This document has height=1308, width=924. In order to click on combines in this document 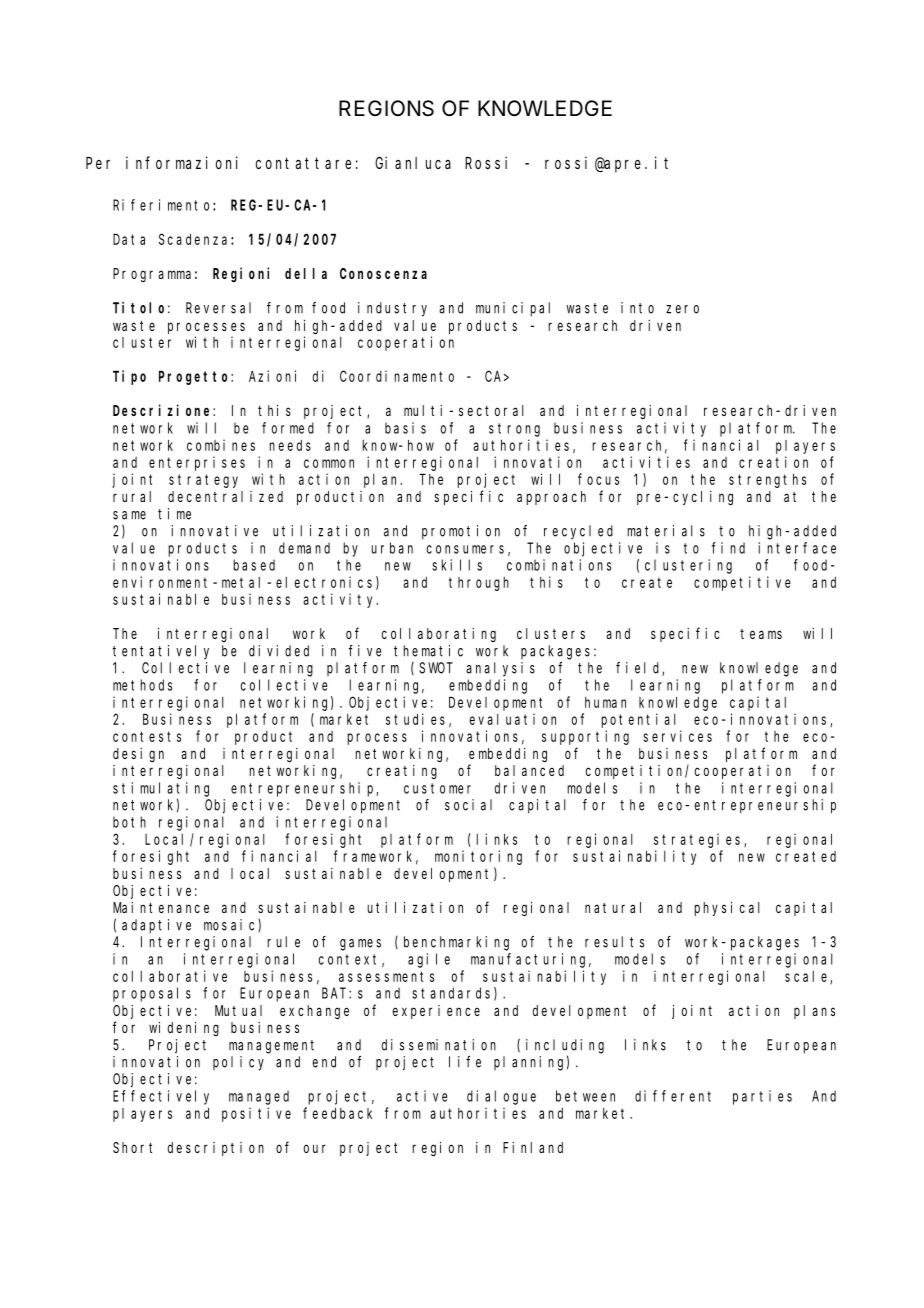, I will do `click(221, 445)`.
